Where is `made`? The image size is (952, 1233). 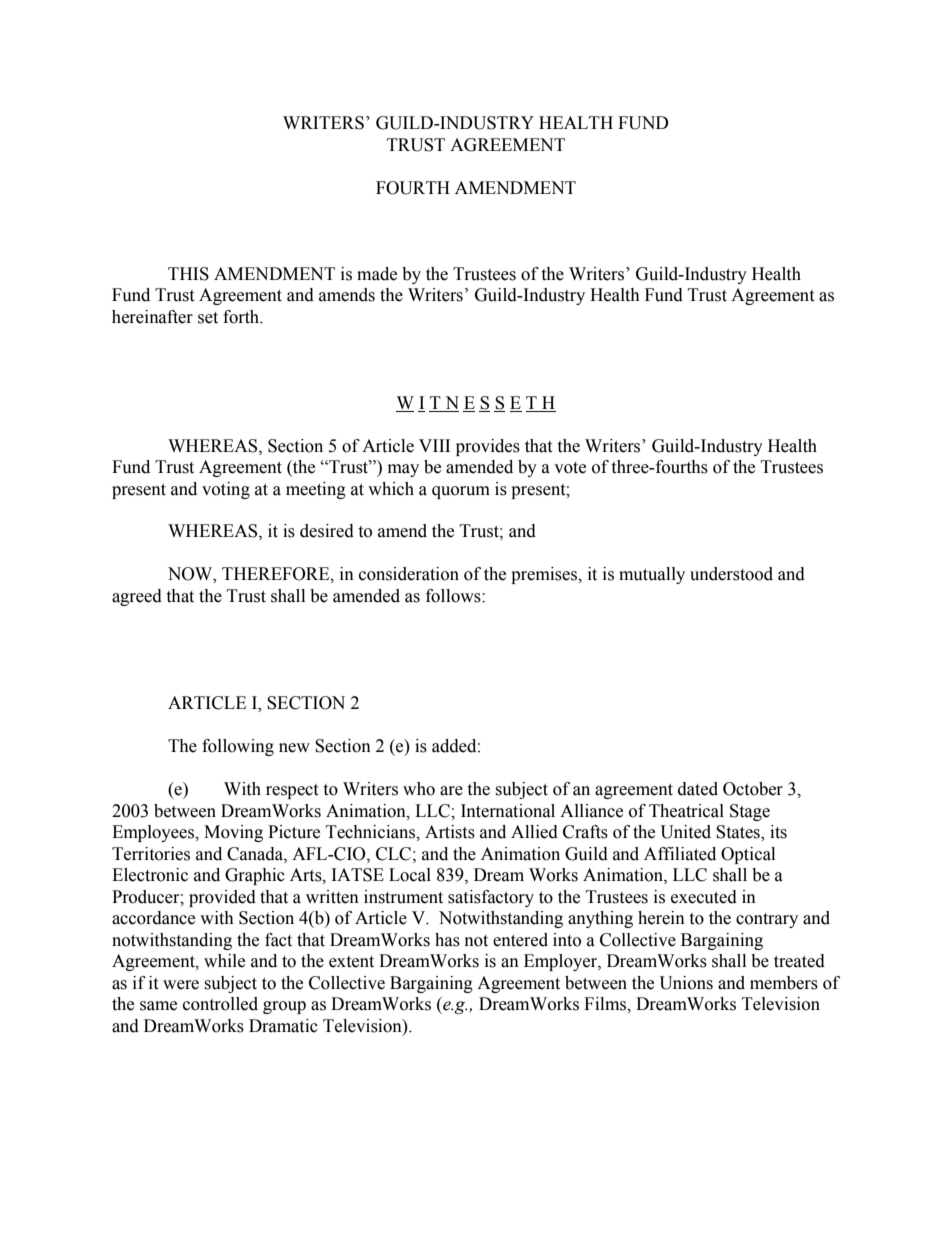
made is located at coordinates (377, 274).
